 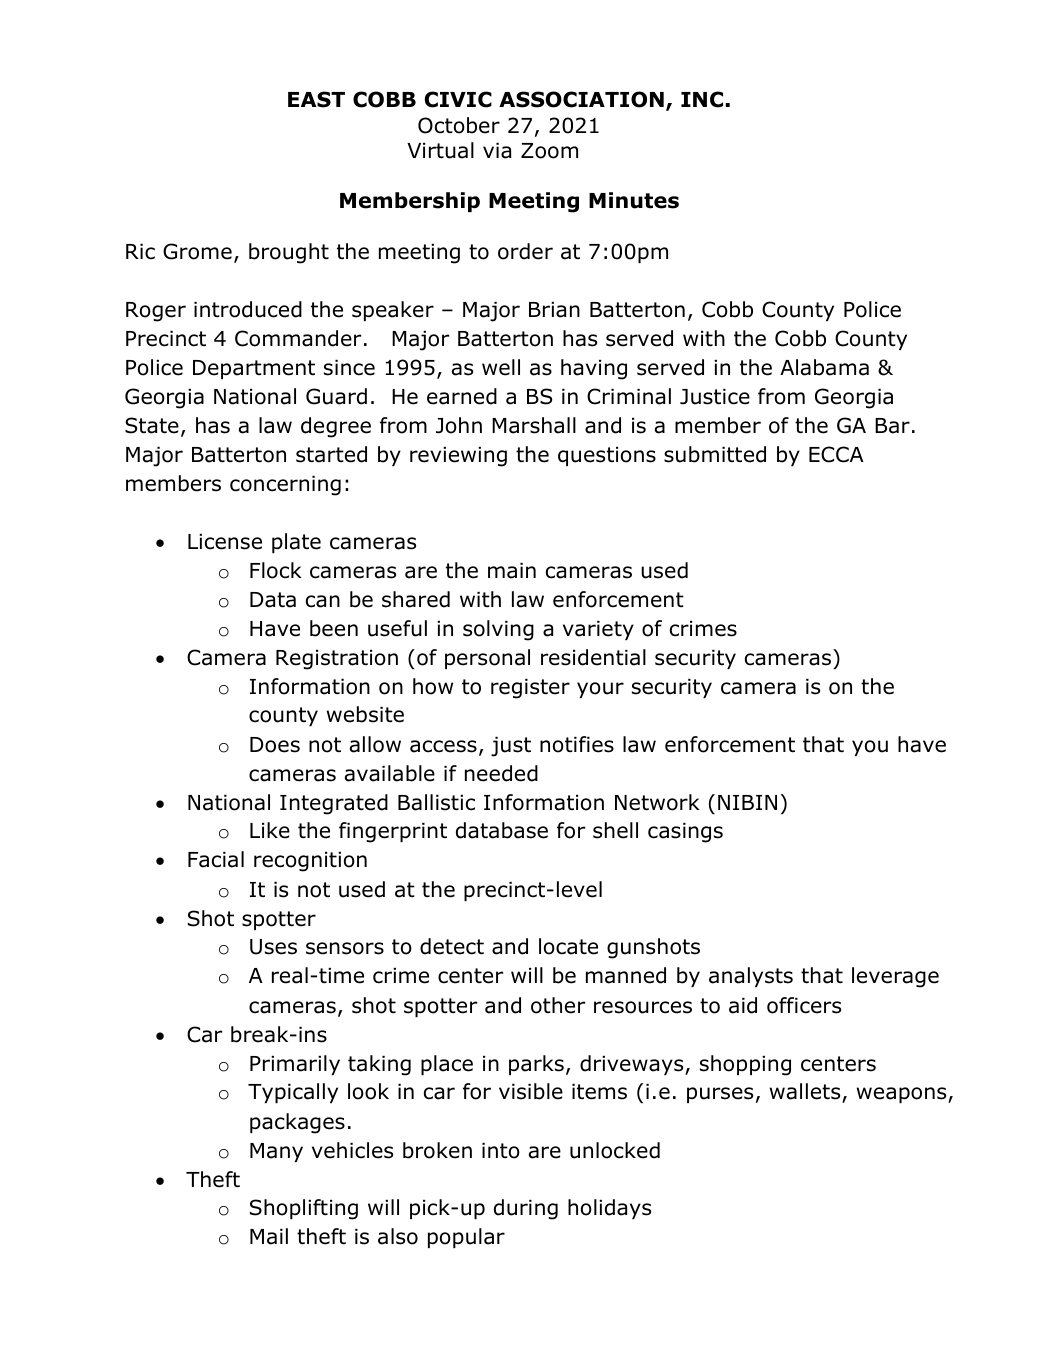 What do you see at coordinates (497, 151) in the image?
I see `via` at bounding box center [497, 151].
